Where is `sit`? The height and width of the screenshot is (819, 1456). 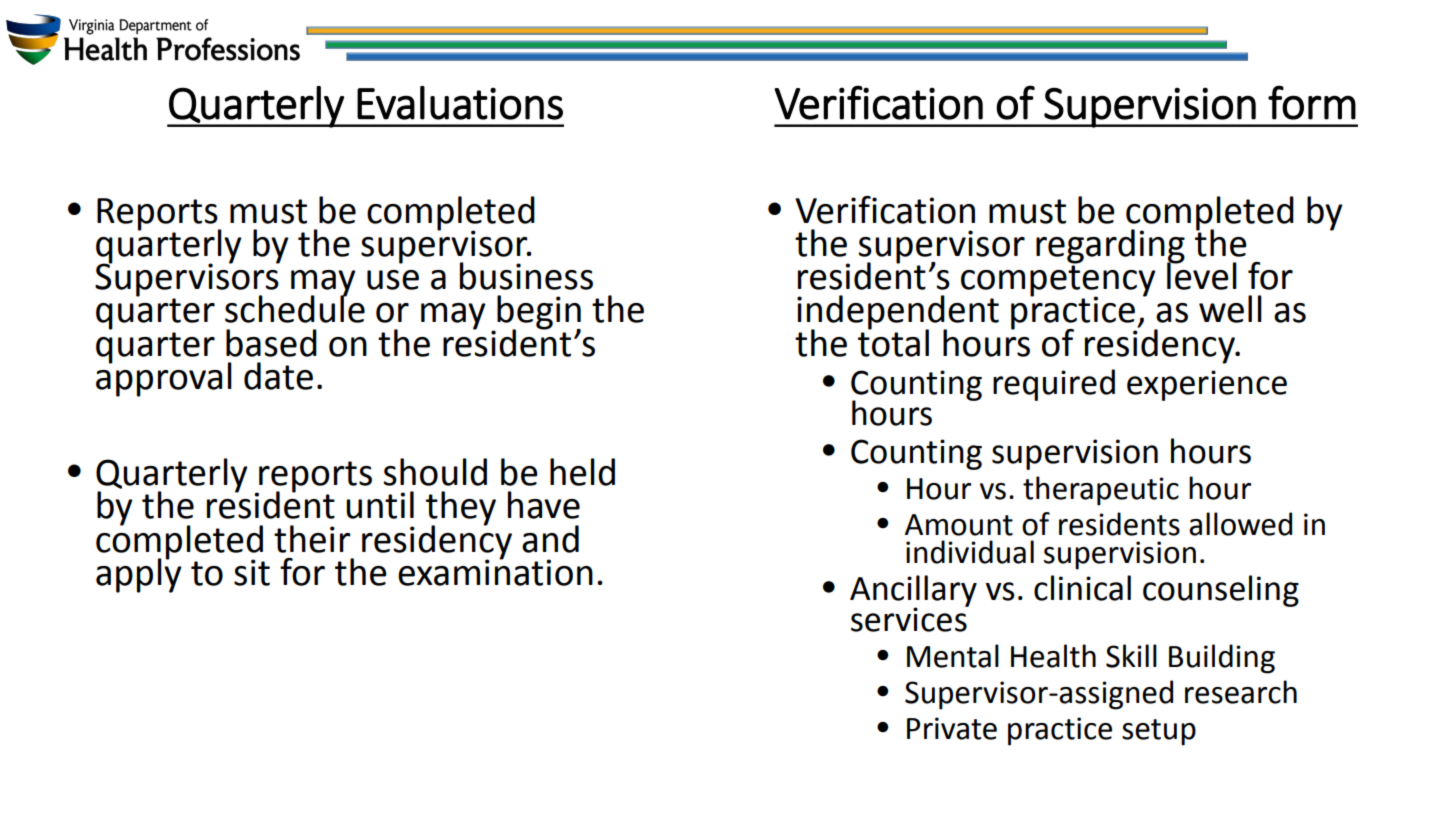 sit is located at coordinates (252, 572).
